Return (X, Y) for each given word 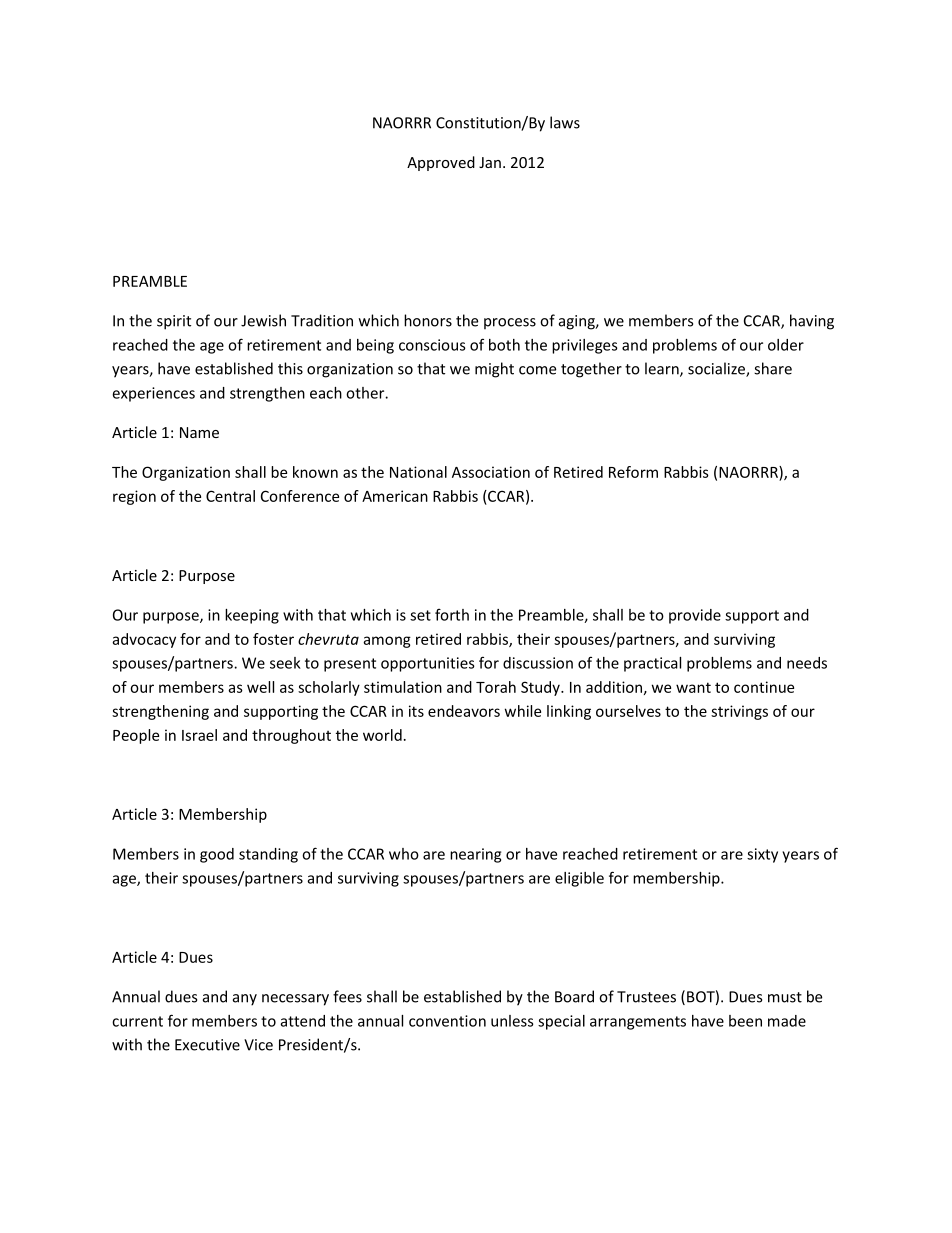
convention (447, 1021)
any (245, 1000)
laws (565, 122)
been (745, 1021)
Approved (441, 163)
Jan (490, 162)
